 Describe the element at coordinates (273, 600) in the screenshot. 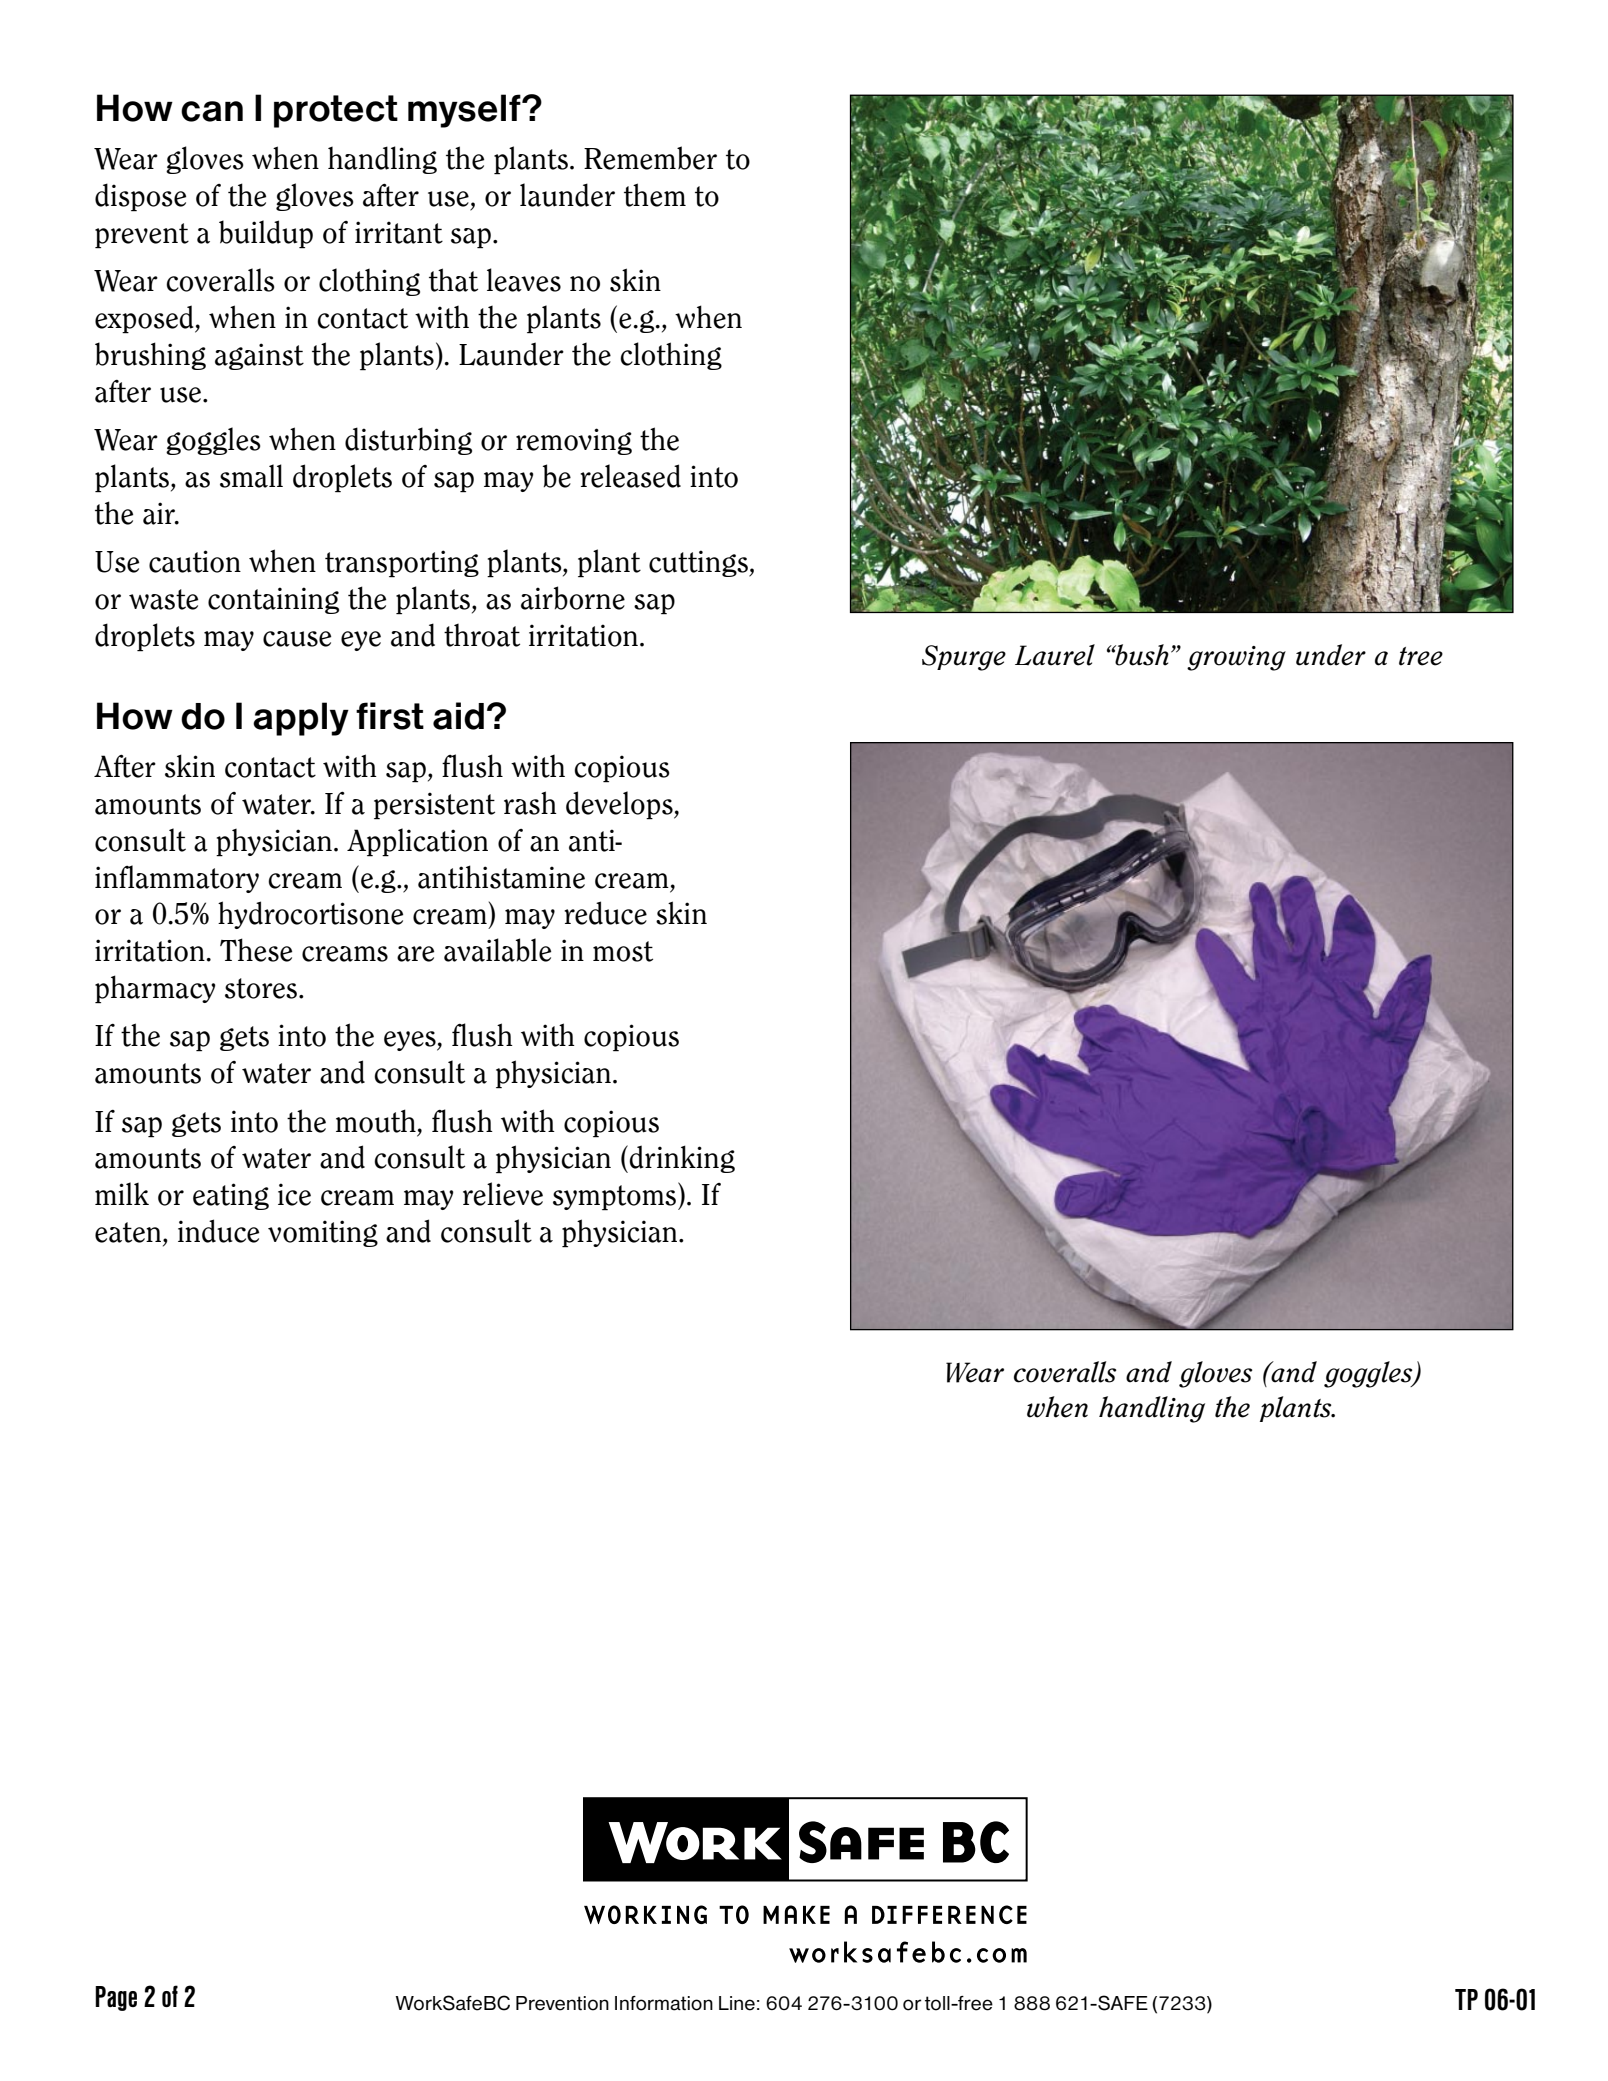

I see `containing` at that location.
